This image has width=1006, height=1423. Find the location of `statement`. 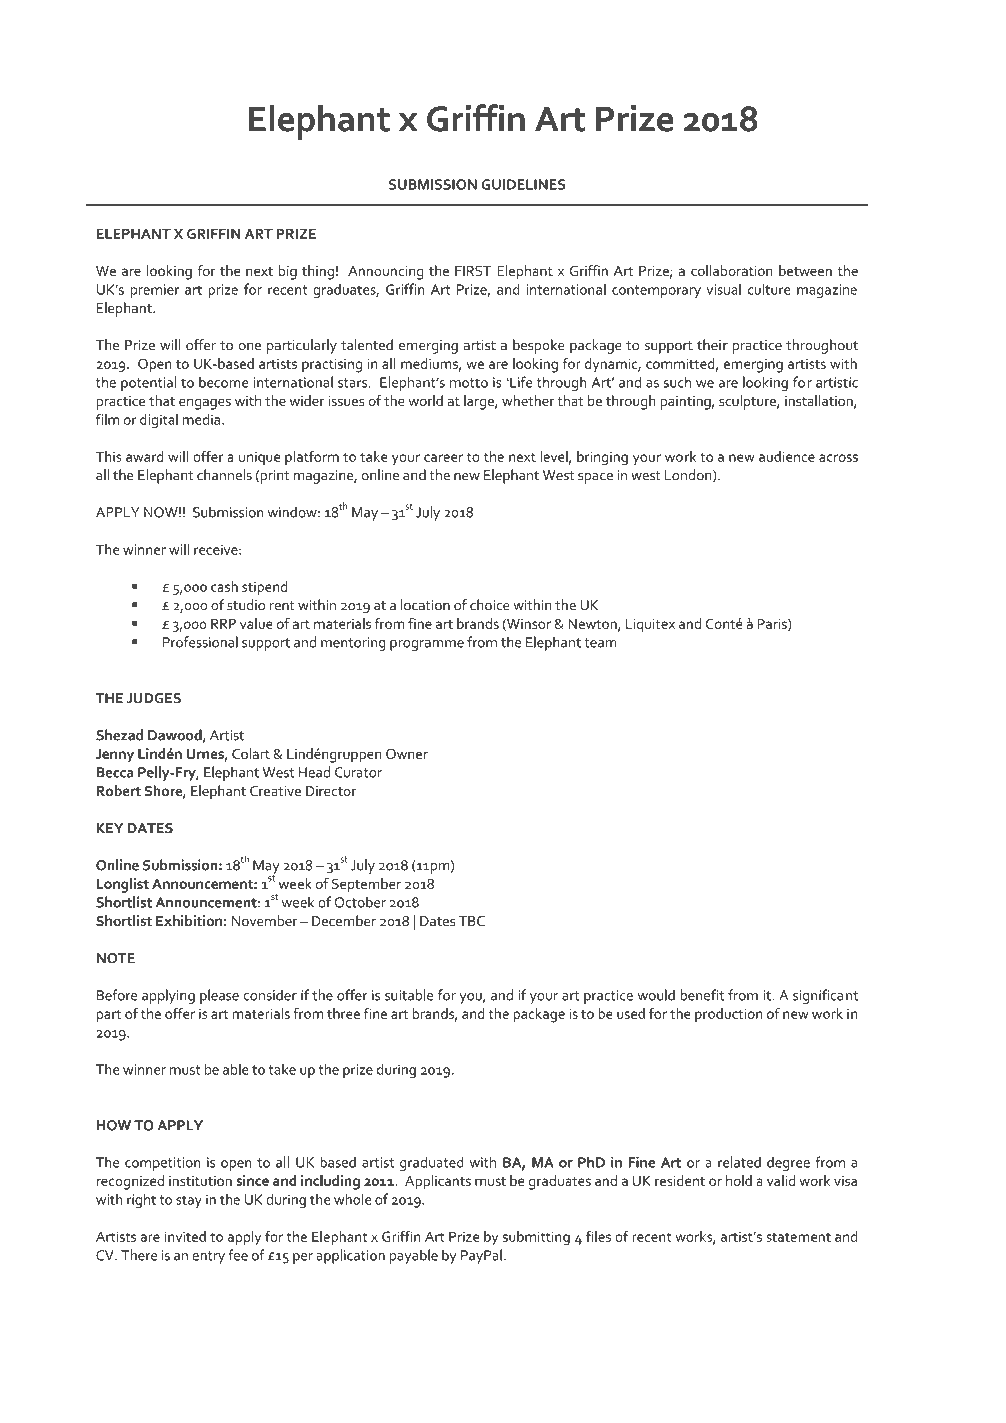

statement is located at coordinates (798, 1237).
